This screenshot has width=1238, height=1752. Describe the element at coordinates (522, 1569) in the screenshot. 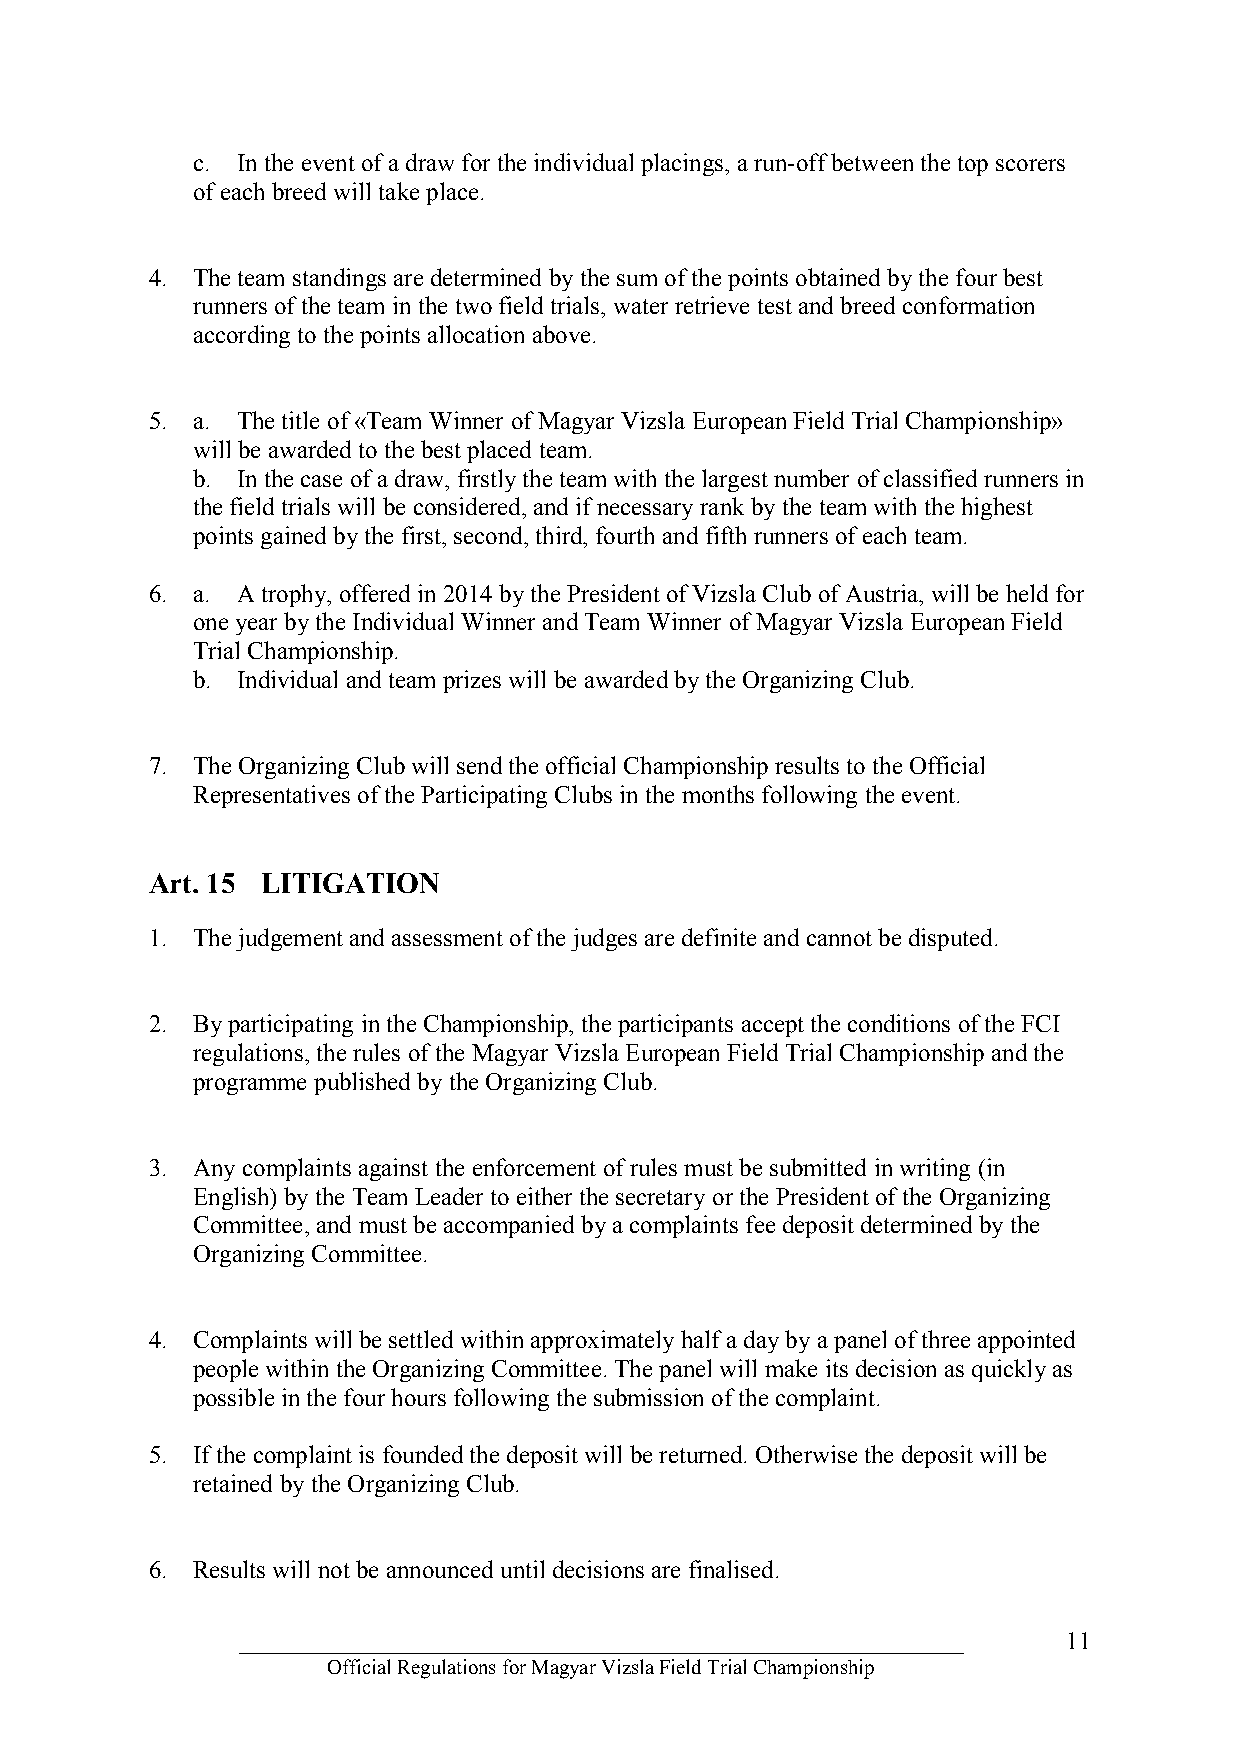

I see `until` at that location.
